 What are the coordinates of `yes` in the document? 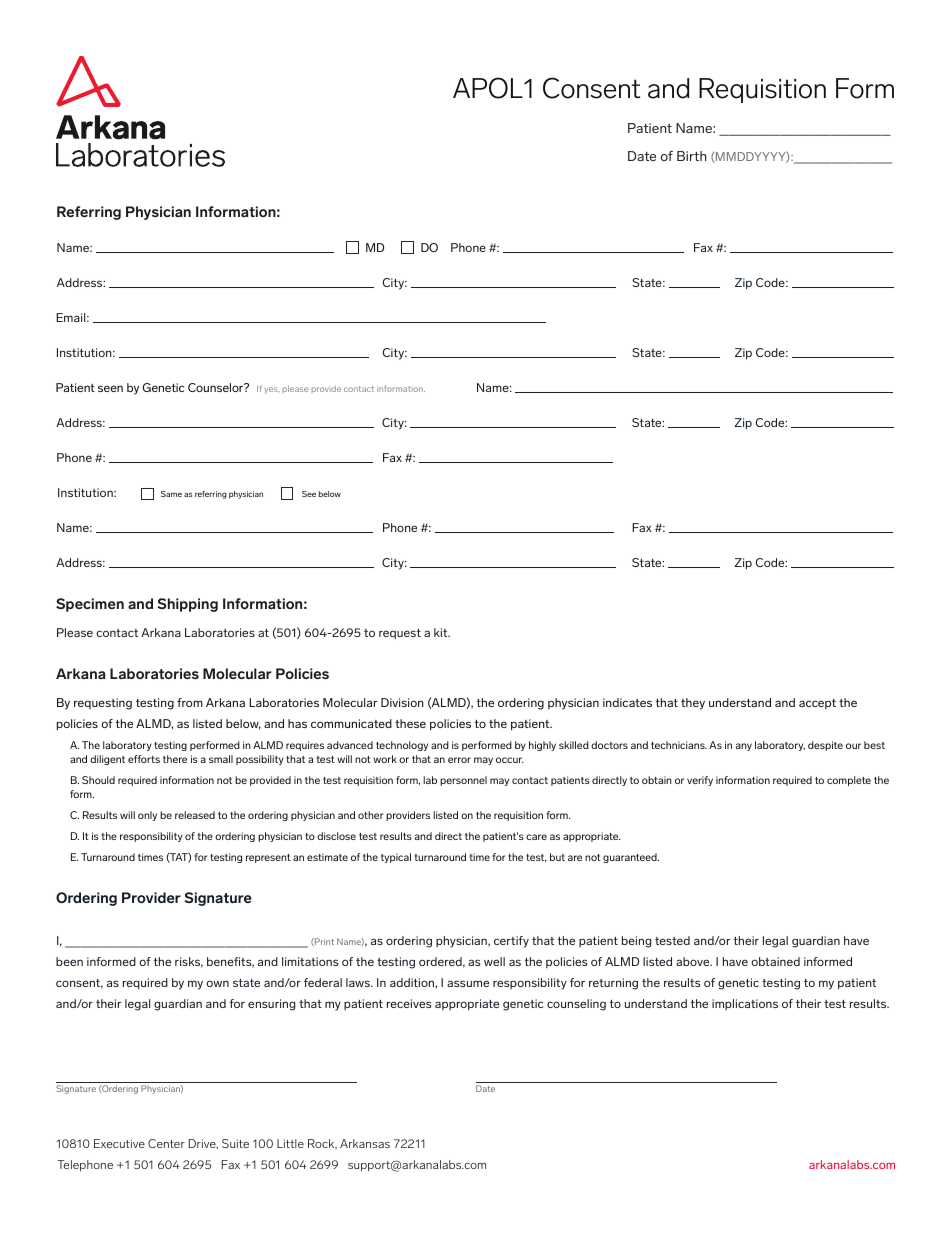 It's located at (272, 390).
